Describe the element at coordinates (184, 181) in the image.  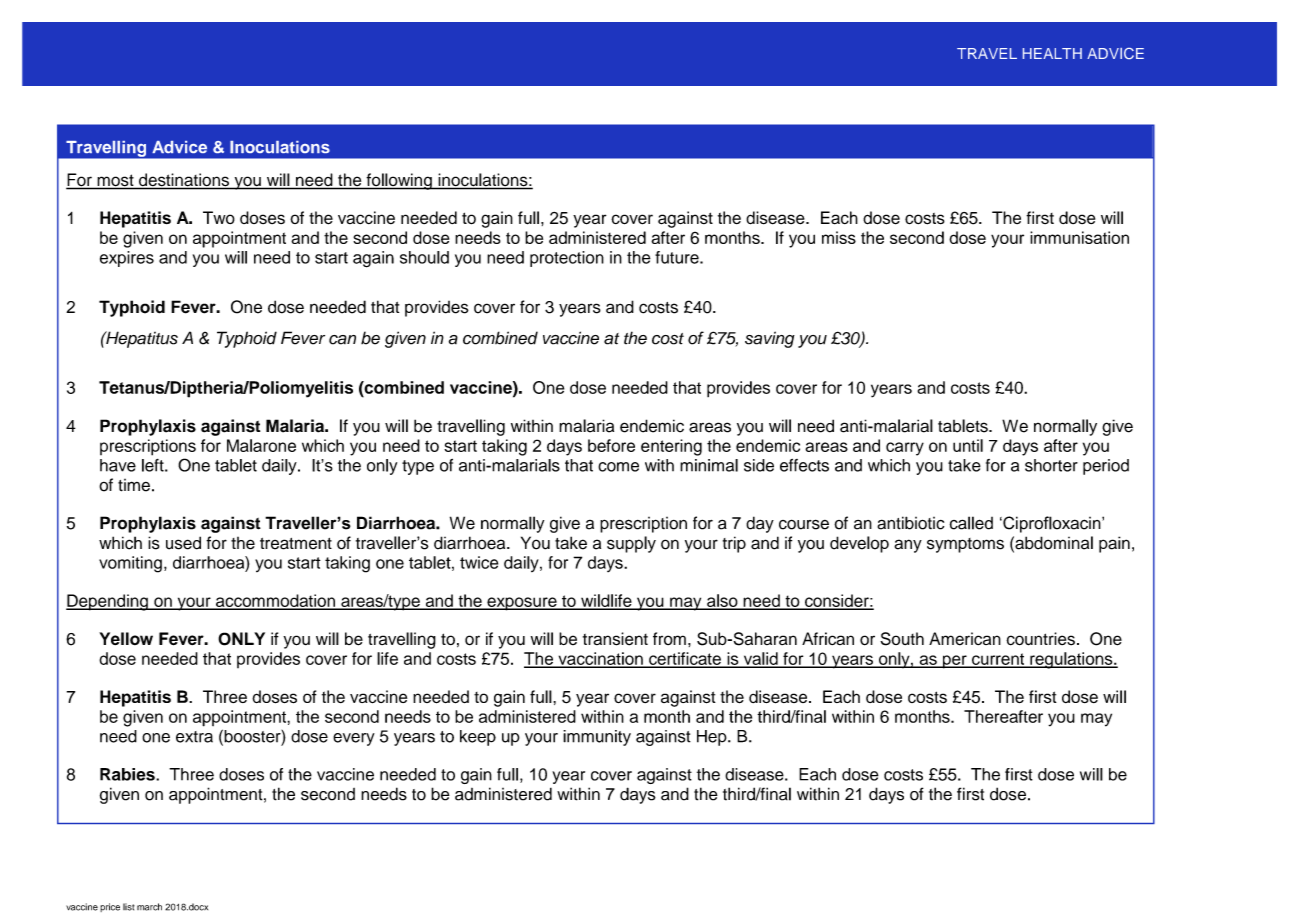
I see `destinations` at that location.
